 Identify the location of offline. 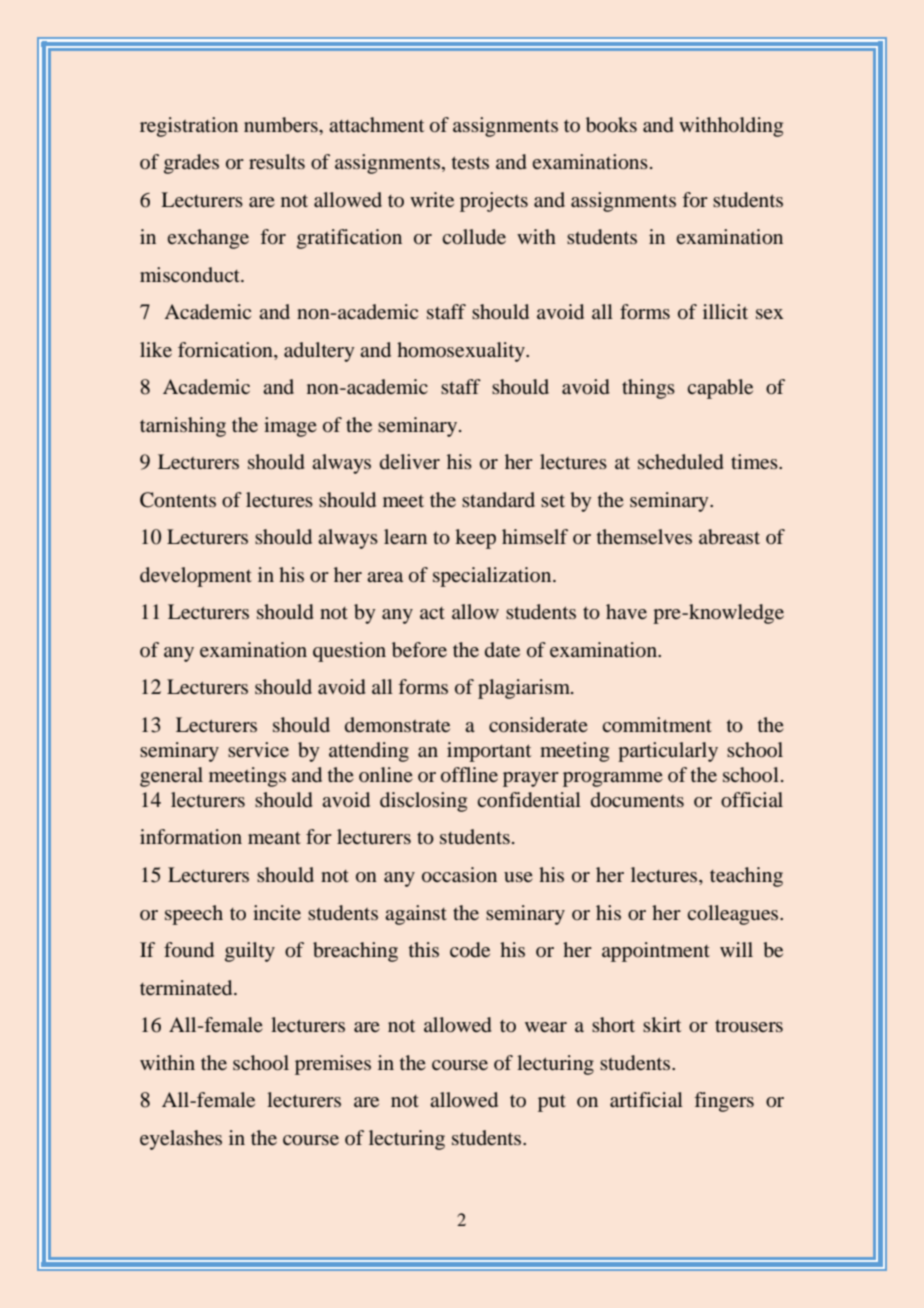
(469, 774).
